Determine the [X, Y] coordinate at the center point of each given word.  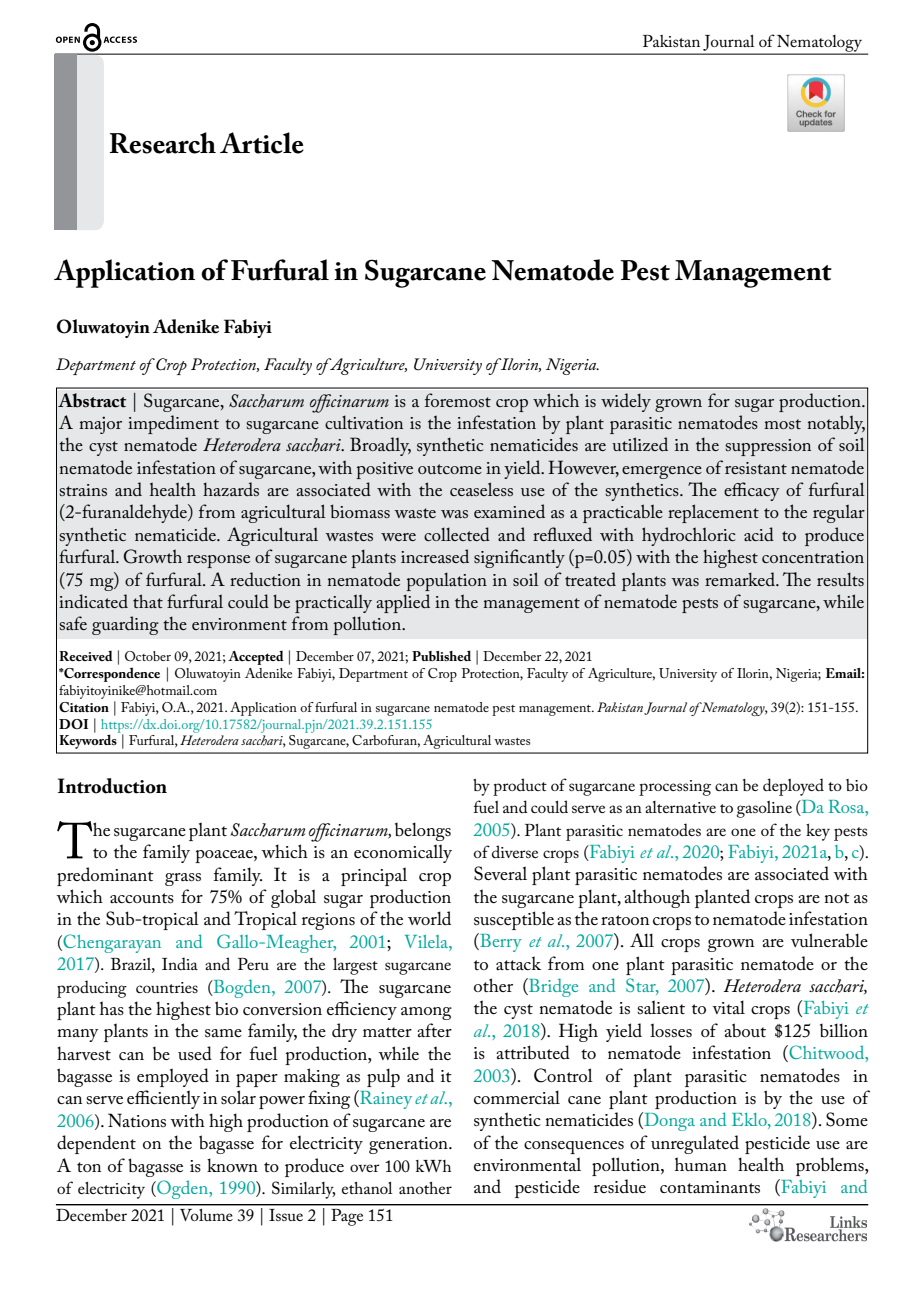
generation [409, 1145]
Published [441, 655]
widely [626, 402]
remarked [741, 579]
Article [262, 143]
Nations [137, 1120]
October [148, 656]
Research [163, 143]
